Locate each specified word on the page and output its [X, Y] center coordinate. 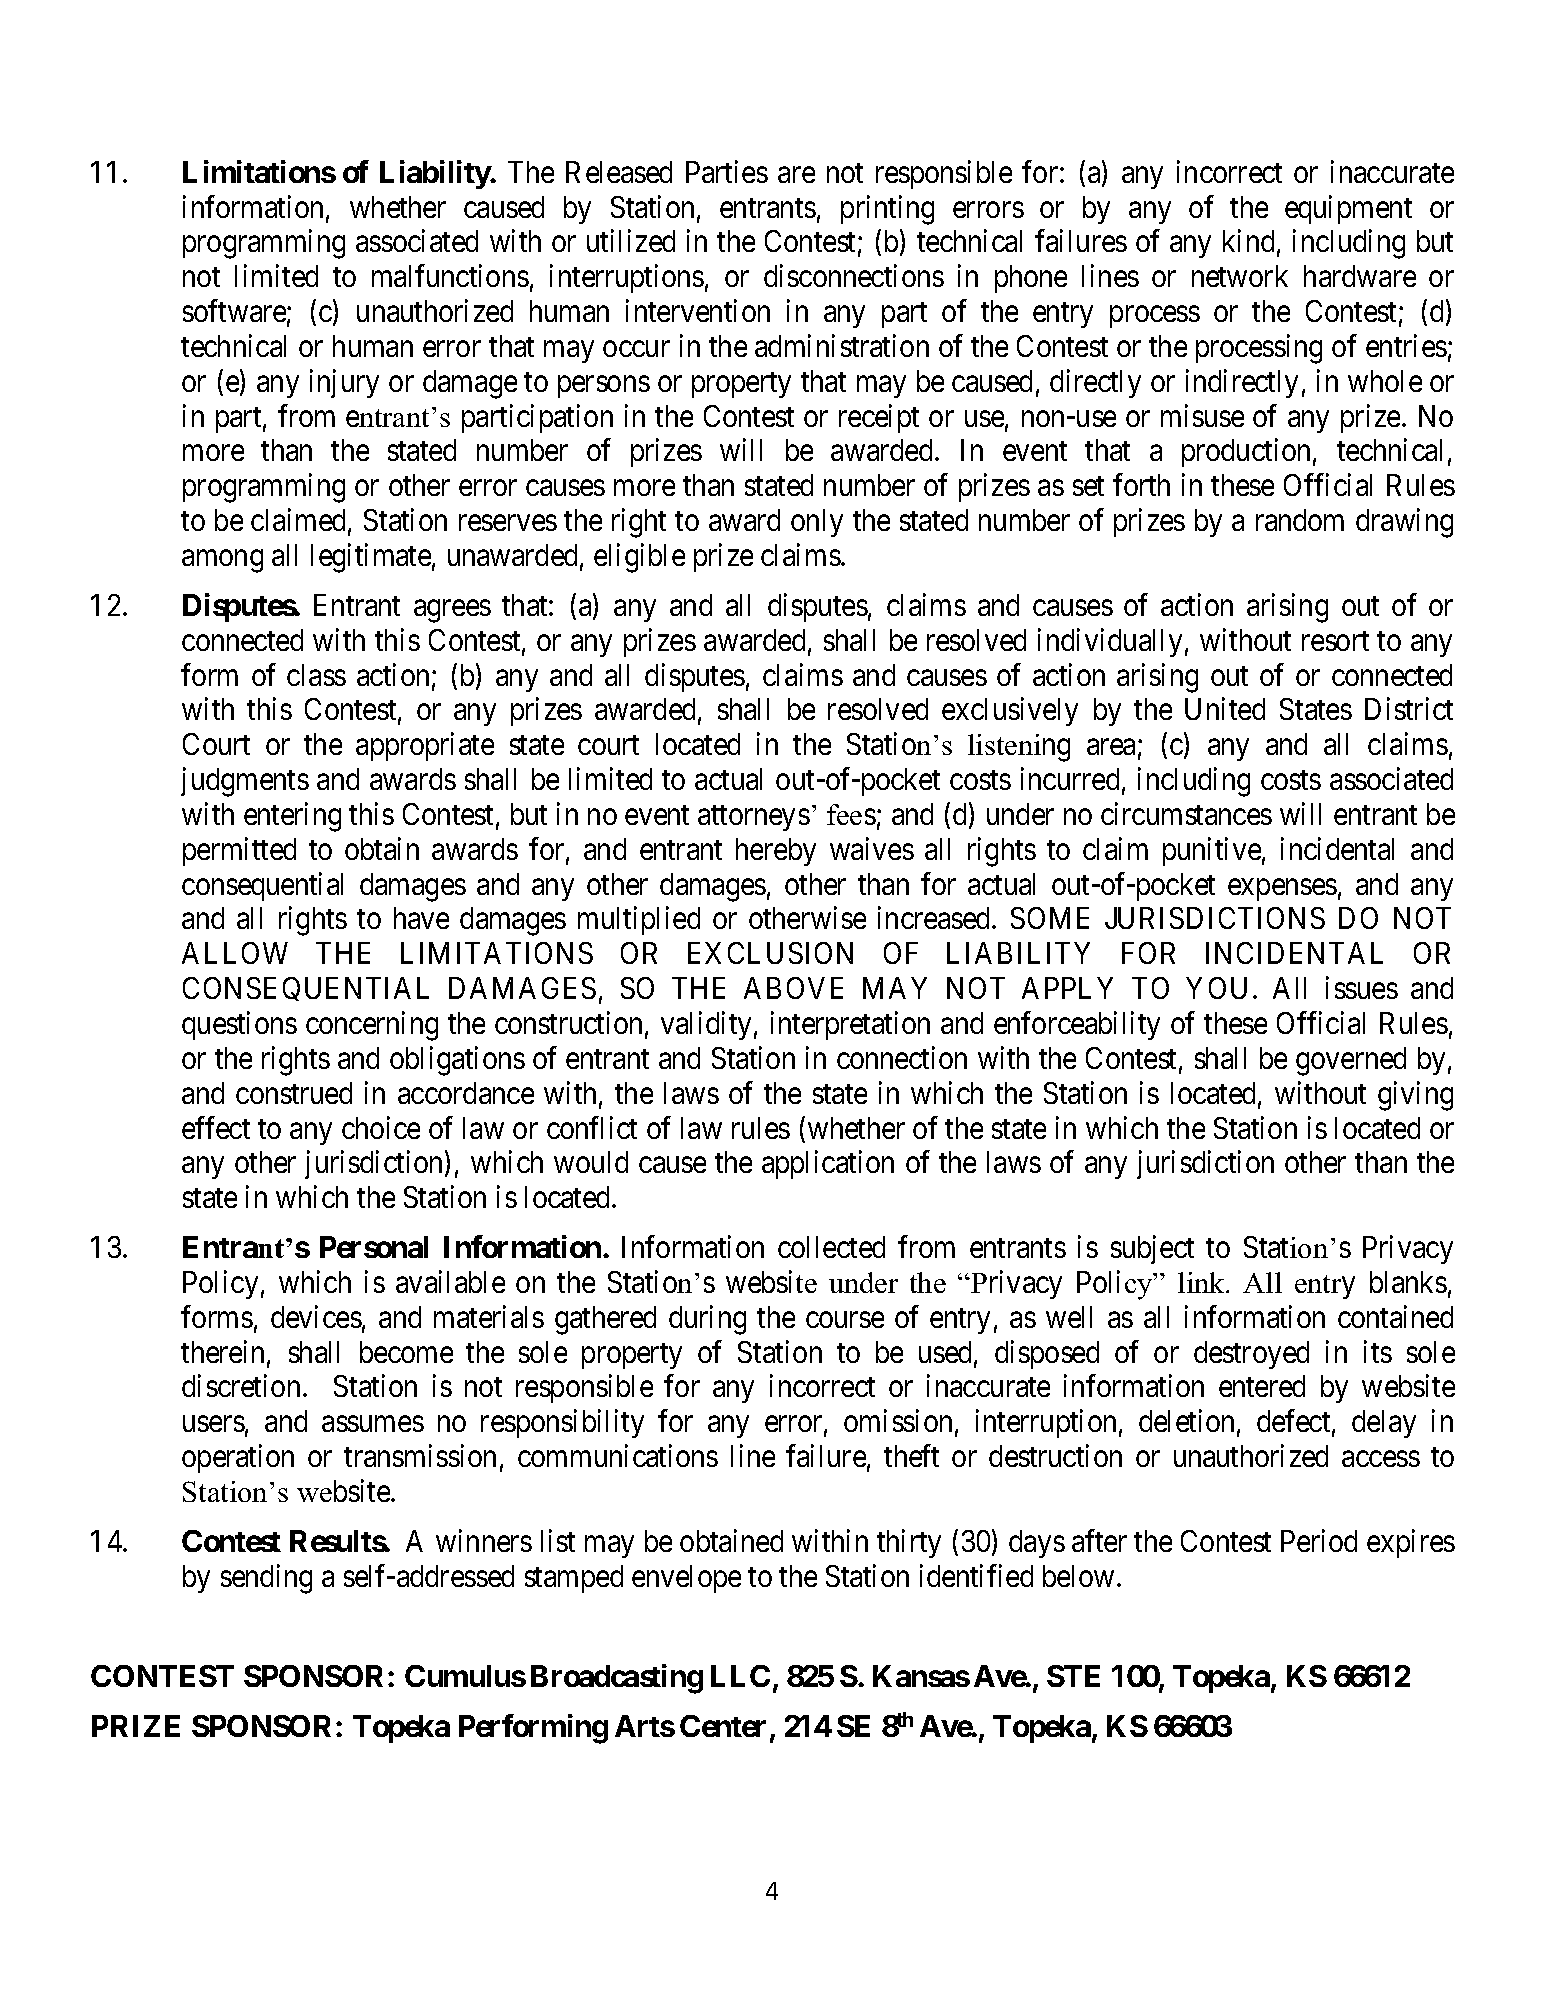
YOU [1216, 988]
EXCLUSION [770, 953]
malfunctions [450, 276]
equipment [1348, 209]
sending [266, 1579]
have [421, 918]
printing [887, 210]
